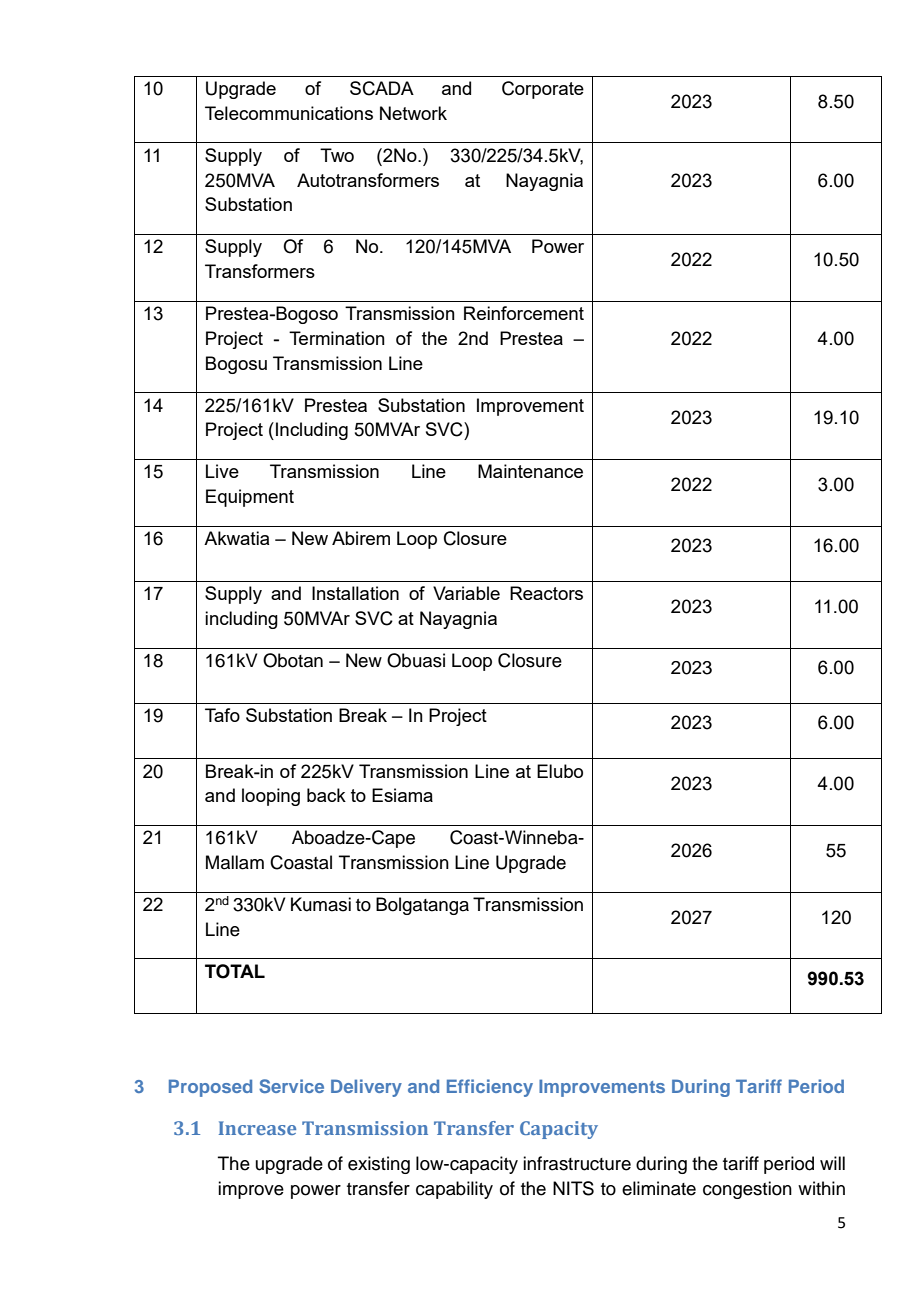 Image resolution: width=924 pixels, height=1308 pixels. Describe the element at coordinates (466, 593) in the document. I see `Variable` at that location.
